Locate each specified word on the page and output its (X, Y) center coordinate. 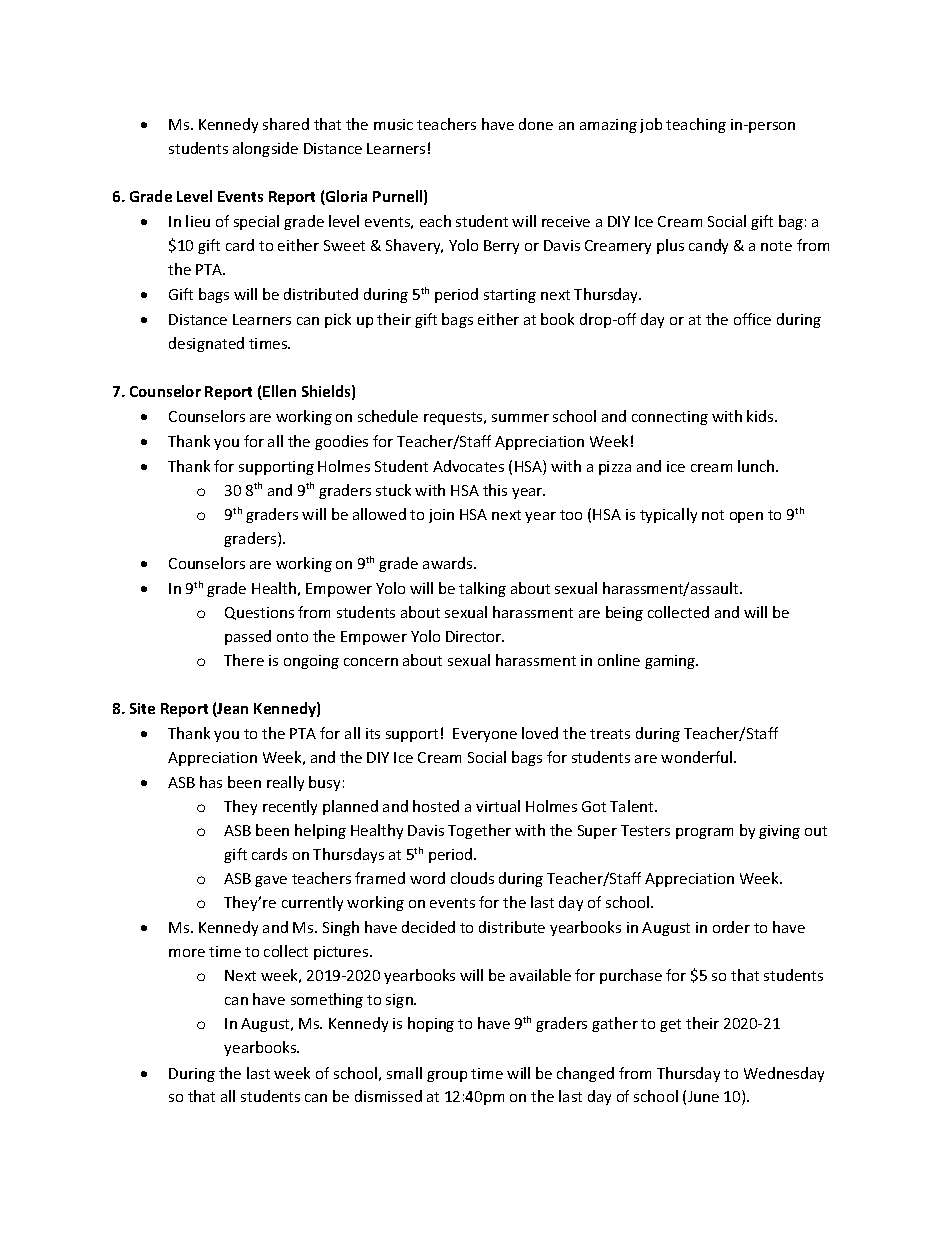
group (447, 1076)
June (703, 1096)
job (651, 125)
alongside (265, 149)
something (327, 1000)
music (393, 124)
